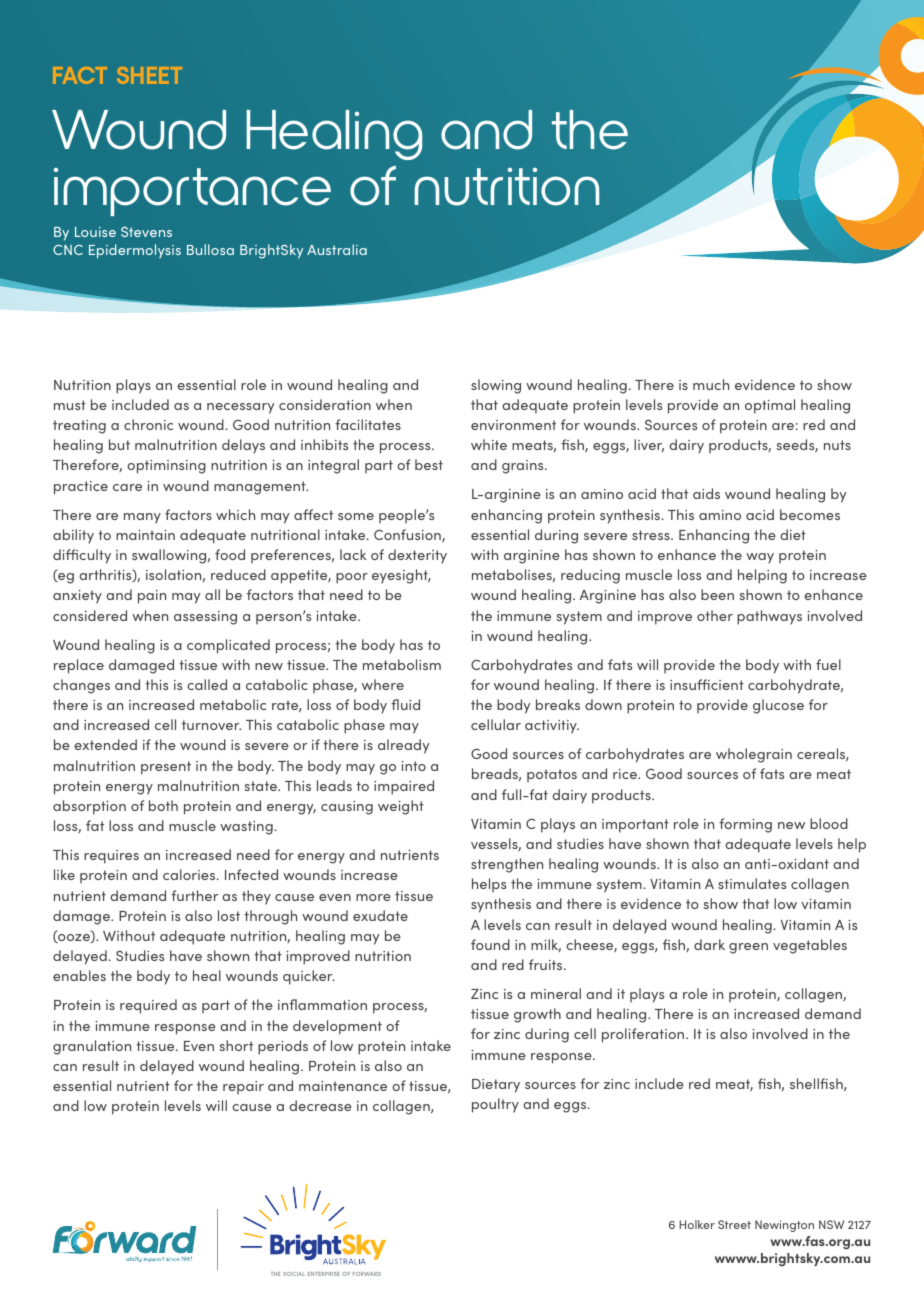  I want to click on metabolism, so click(402, 664).
